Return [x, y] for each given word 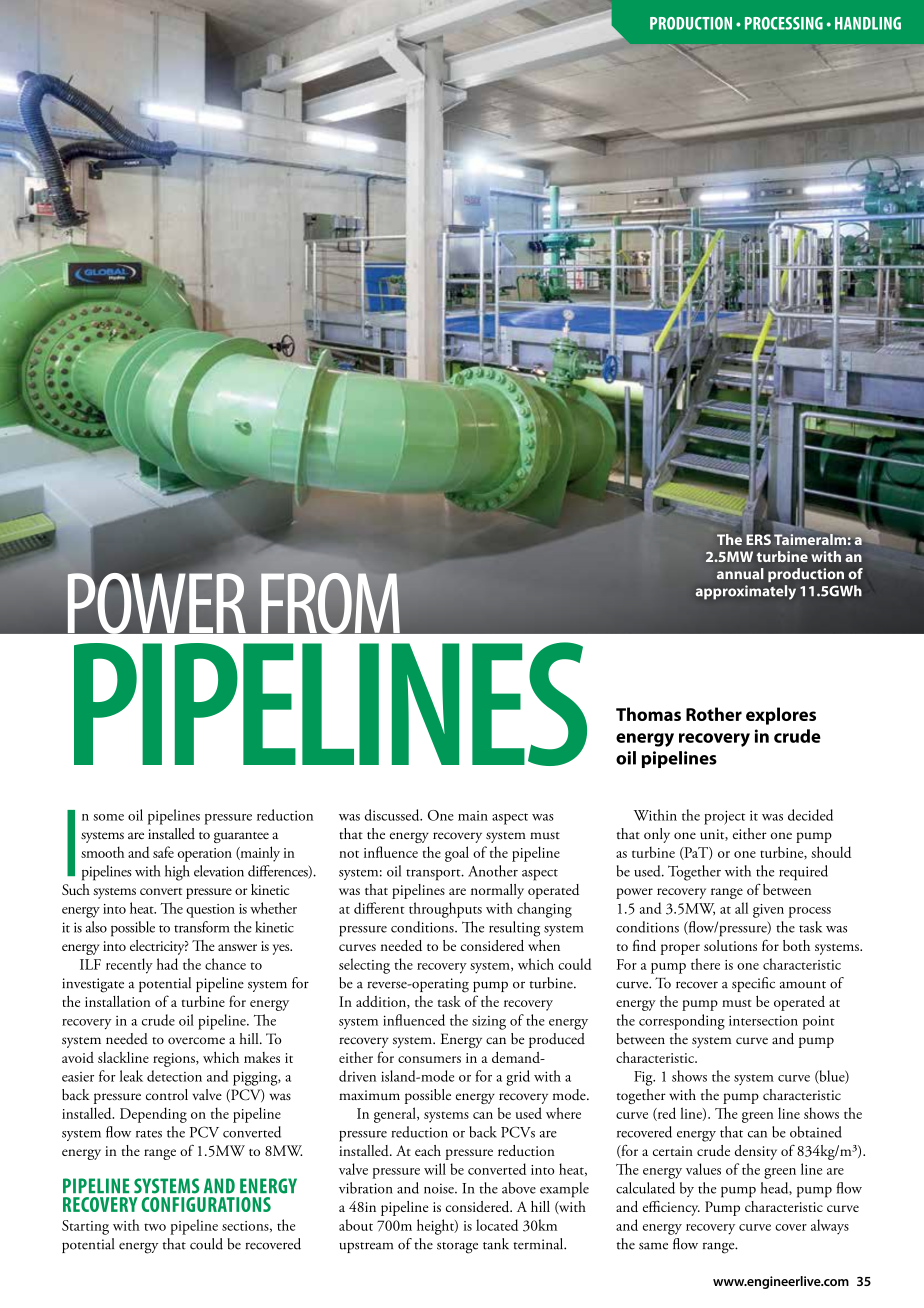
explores [781, 716]
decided [810, 815]
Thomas [648, 714]
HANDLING [868, 23]
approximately [746, 592]
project [724, 817]
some [108, 817]
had [167, 964]
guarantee [241, 837]
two [155, 1227]
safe [163, 852]
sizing [489, 1023]
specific [753, 984]
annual [740, 573]
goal [457, 854]
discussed [393, 815]
